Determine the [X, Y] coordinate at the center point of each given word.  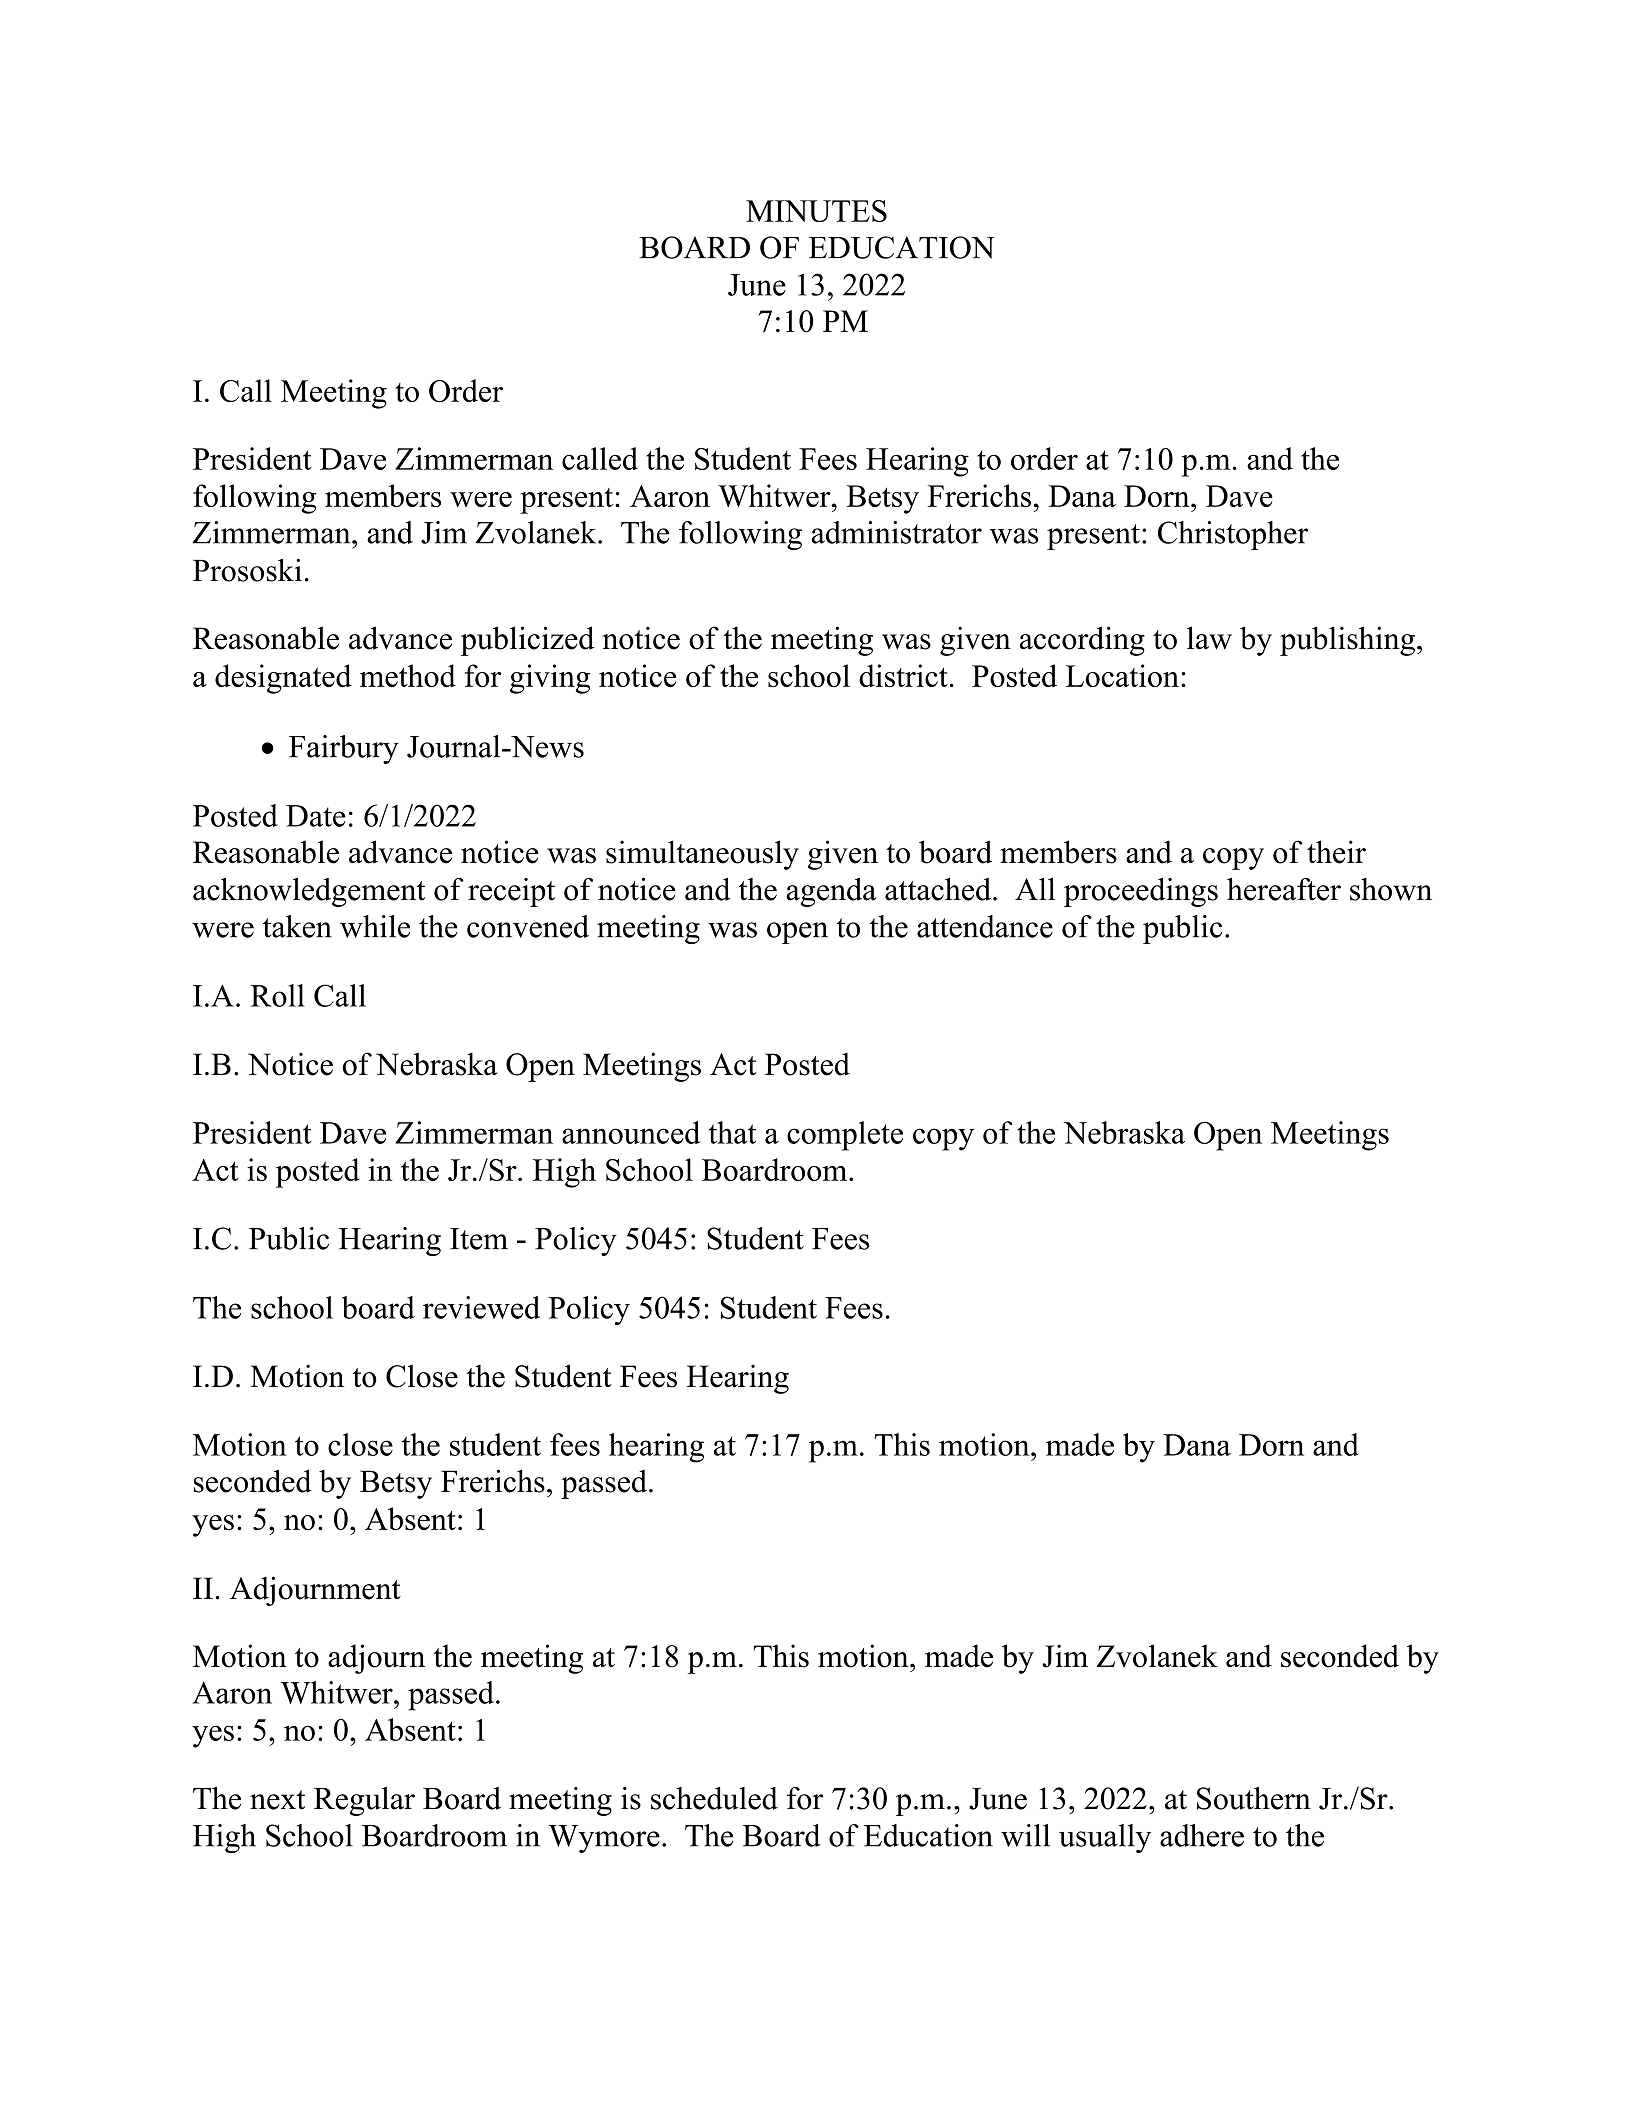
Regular [364, 1801]
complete [845, 1136]
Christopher [1233, 535]
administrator [896, 532]
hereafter [1284, 889]
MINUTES [816, 211]
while [375, 926]
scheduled [714, 1798]
